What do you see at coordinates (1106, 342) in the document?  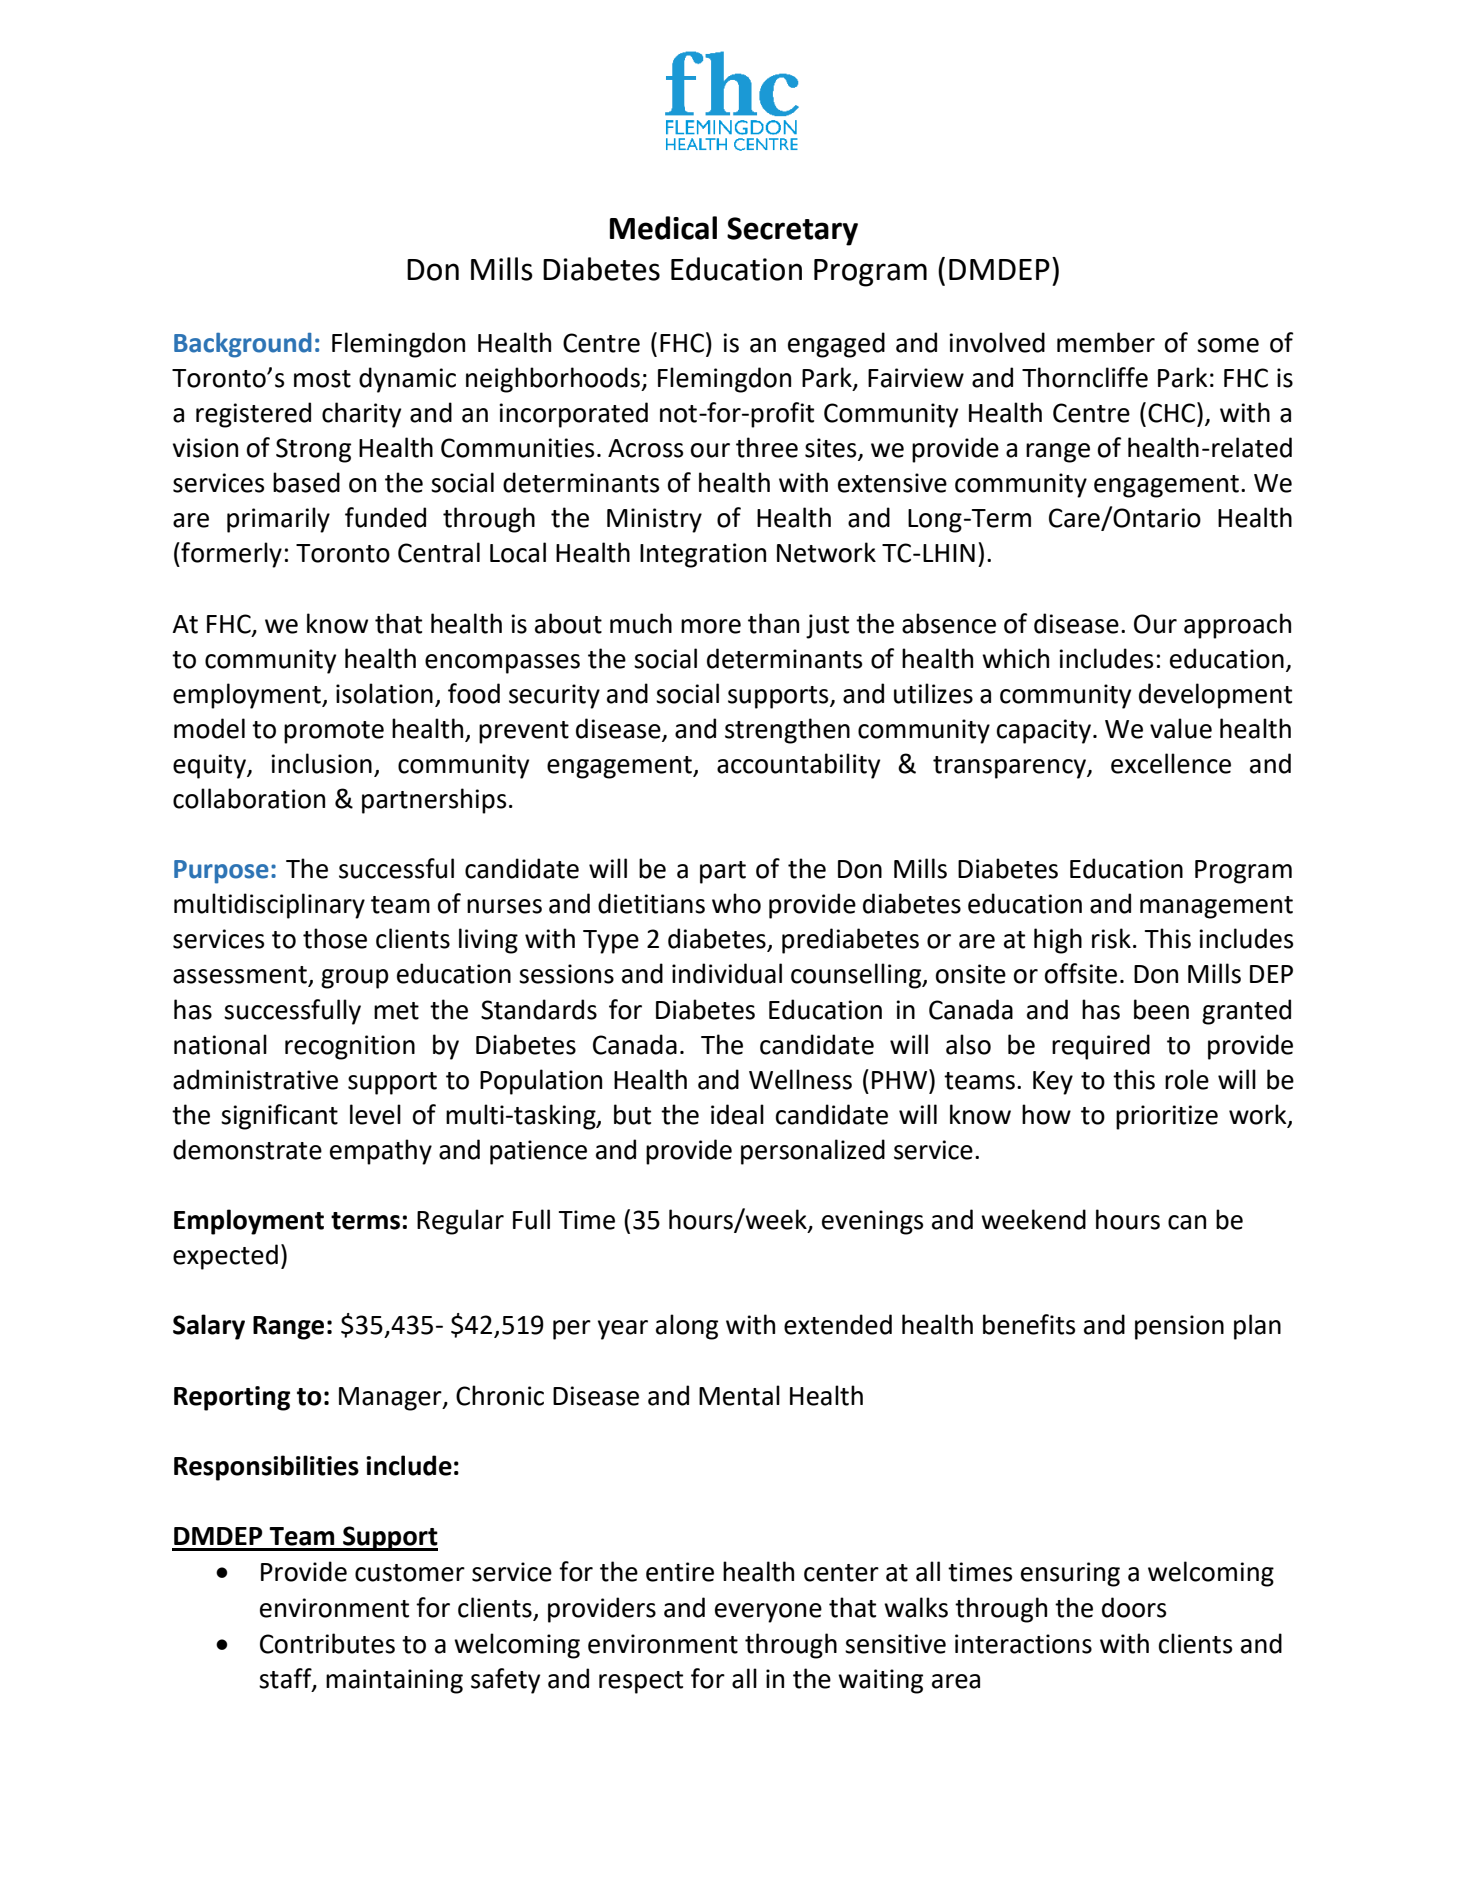 I see `member` at bounding box center [1106, 342].
